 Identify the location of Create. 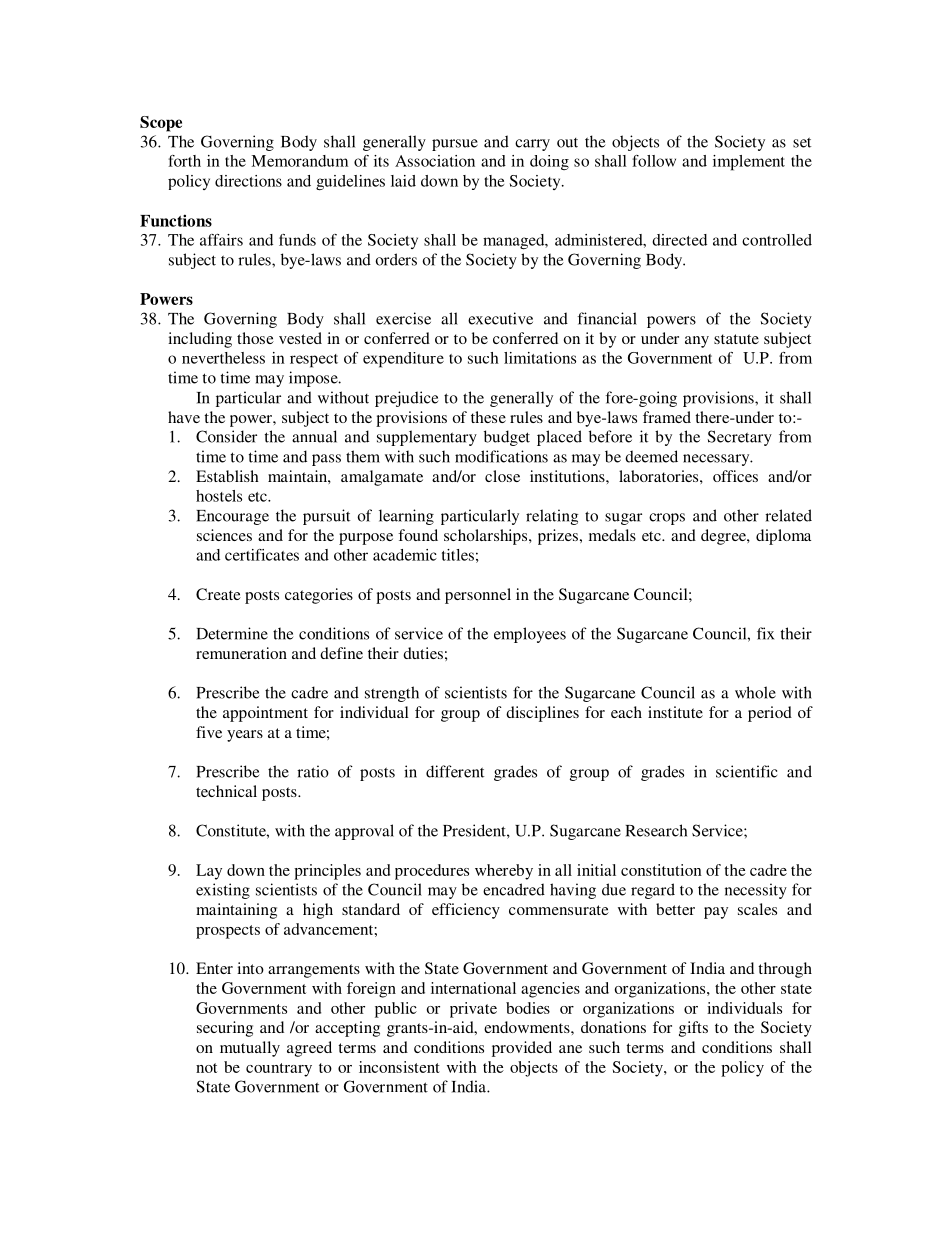
(218, 594).
